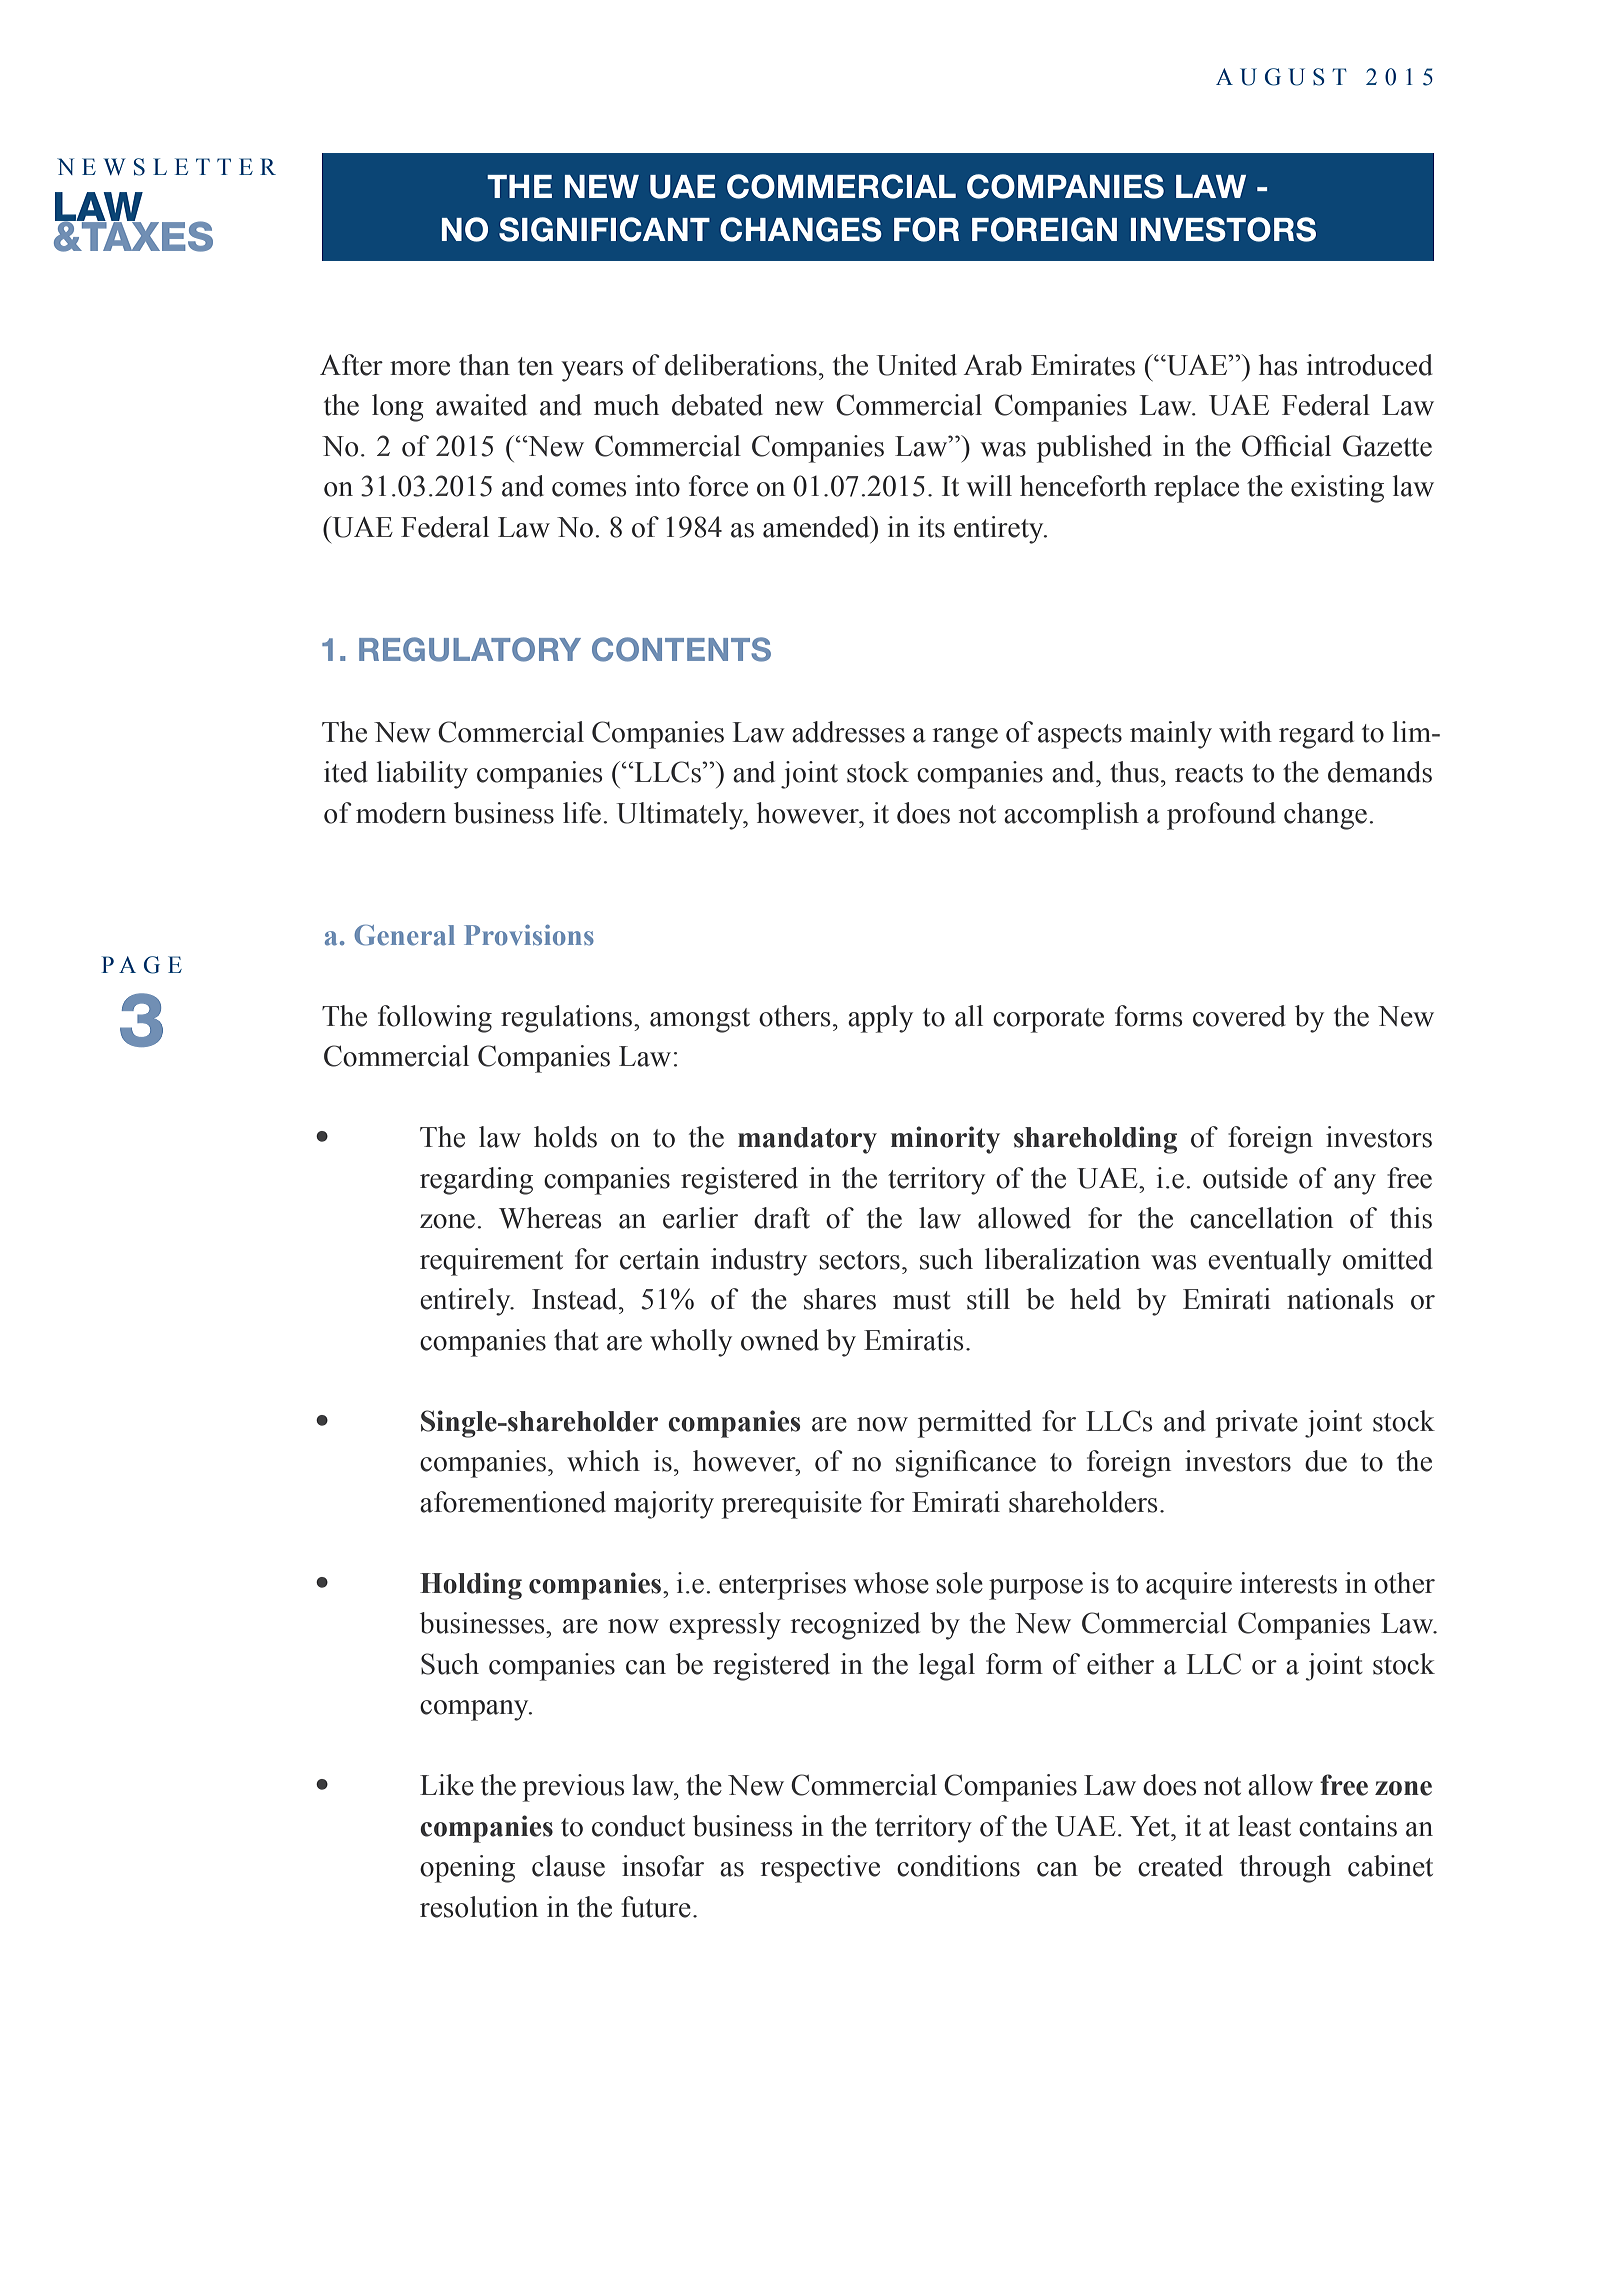 The image size is (1609, 2275). What do you see at coordinates (700, 1020) in the screenshot?
I see `amongst` at bounding box center [700, 1020].
